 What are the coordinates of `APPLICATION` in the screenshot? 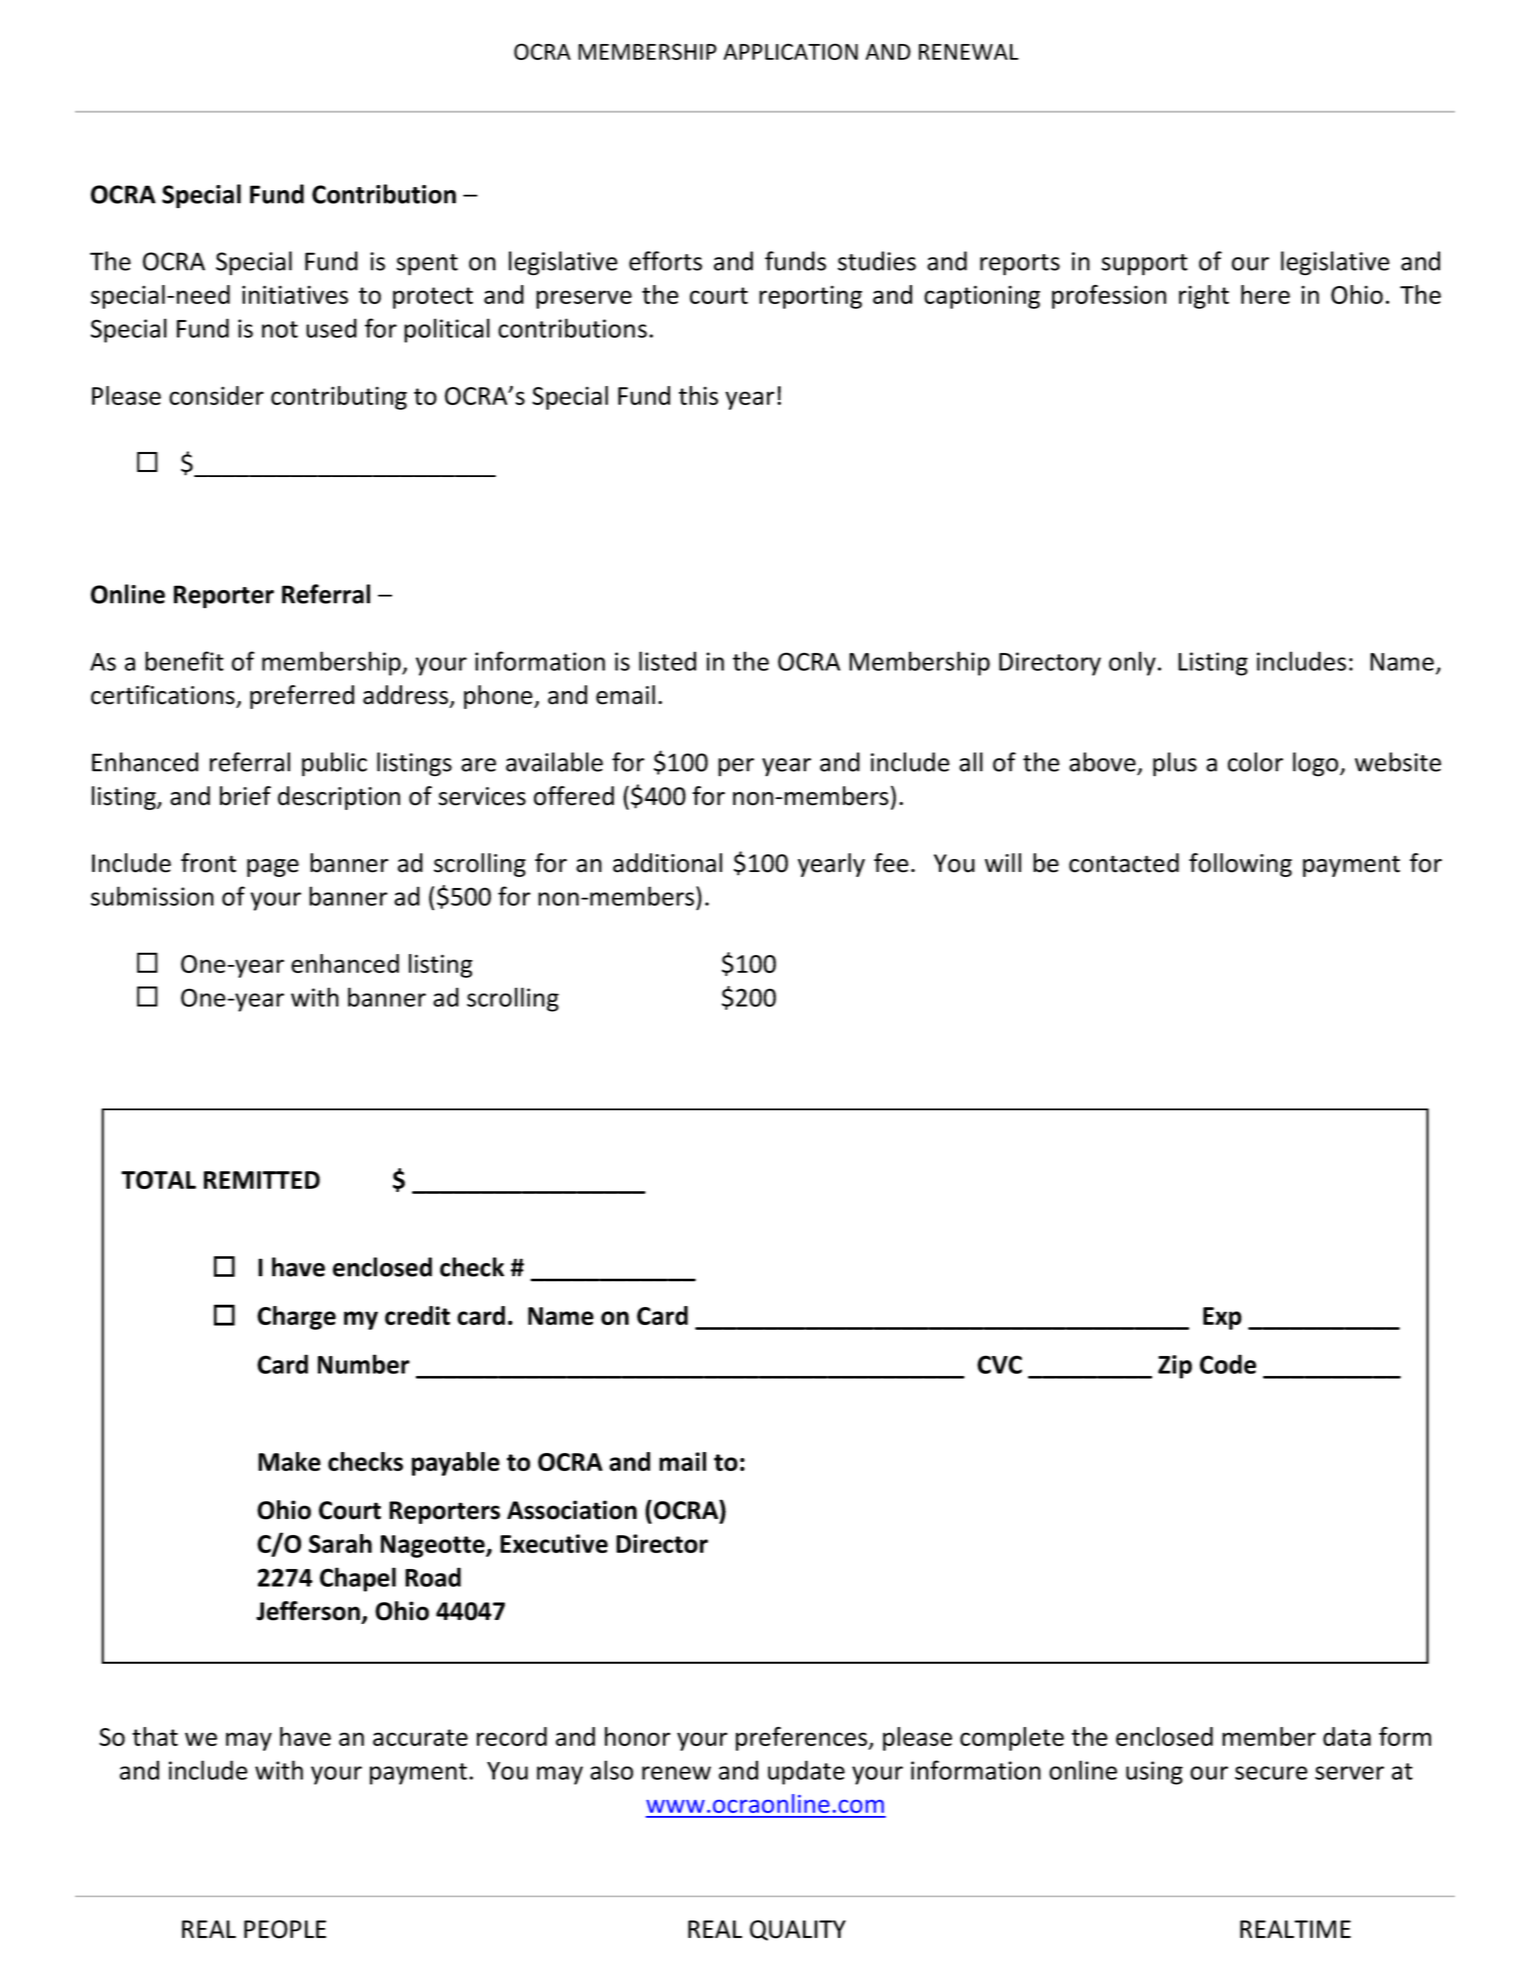 It's located at (790, 51).
